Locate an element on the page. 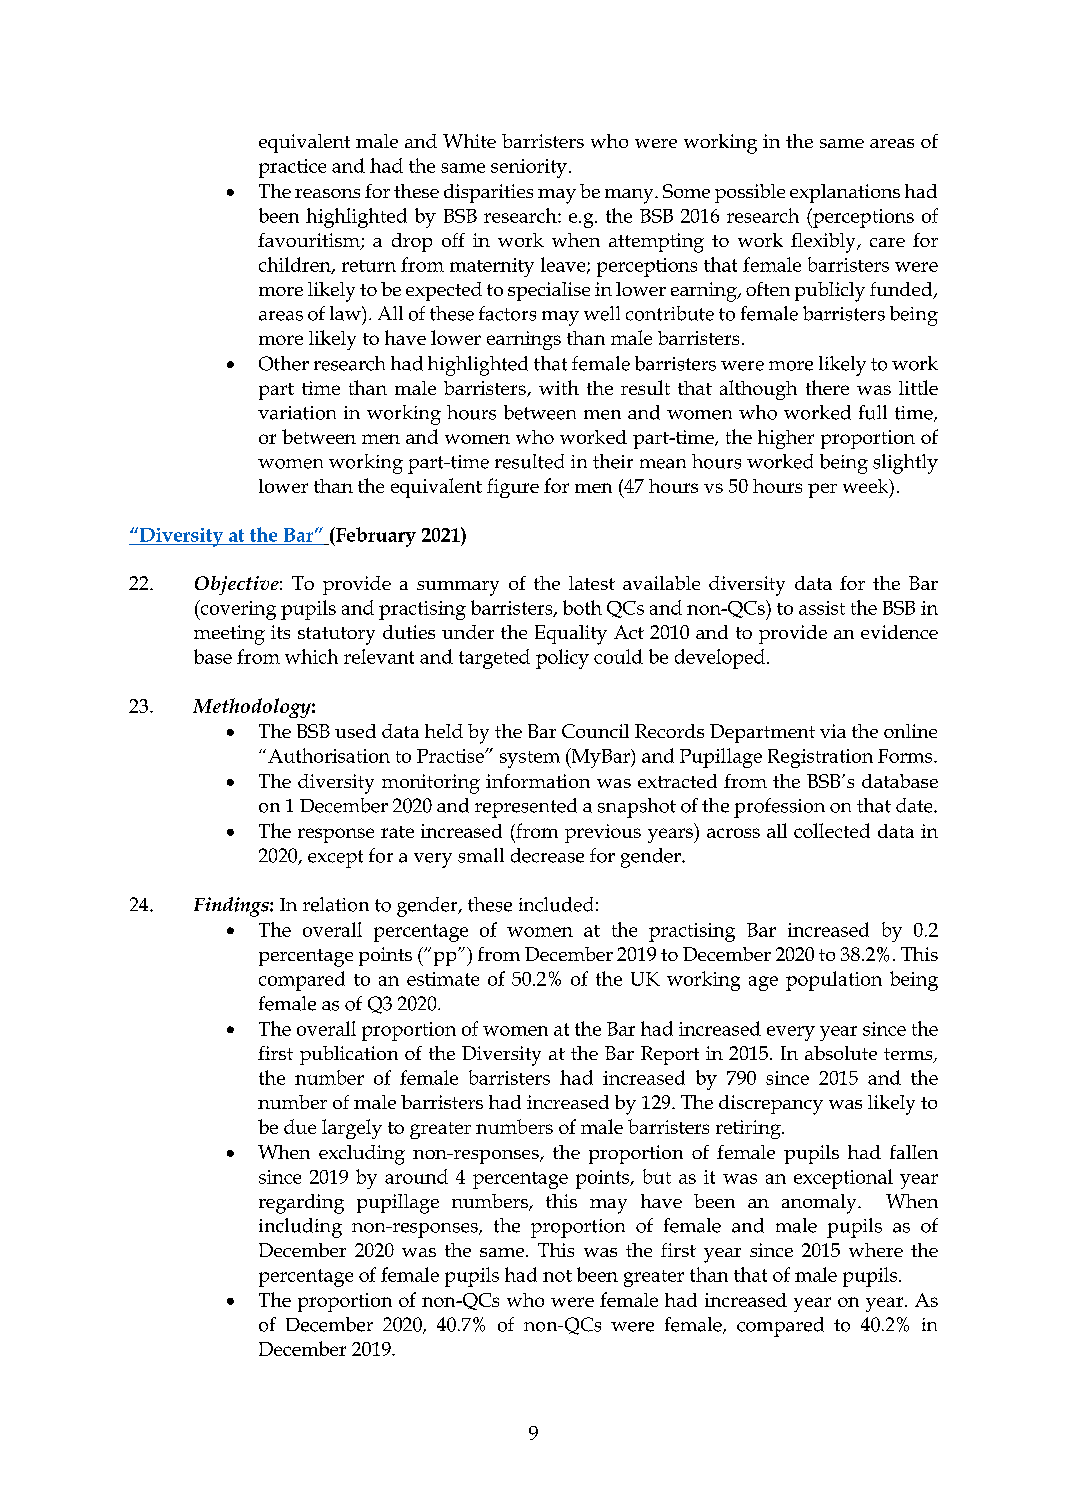  used is located at coordinates (355, 731).
